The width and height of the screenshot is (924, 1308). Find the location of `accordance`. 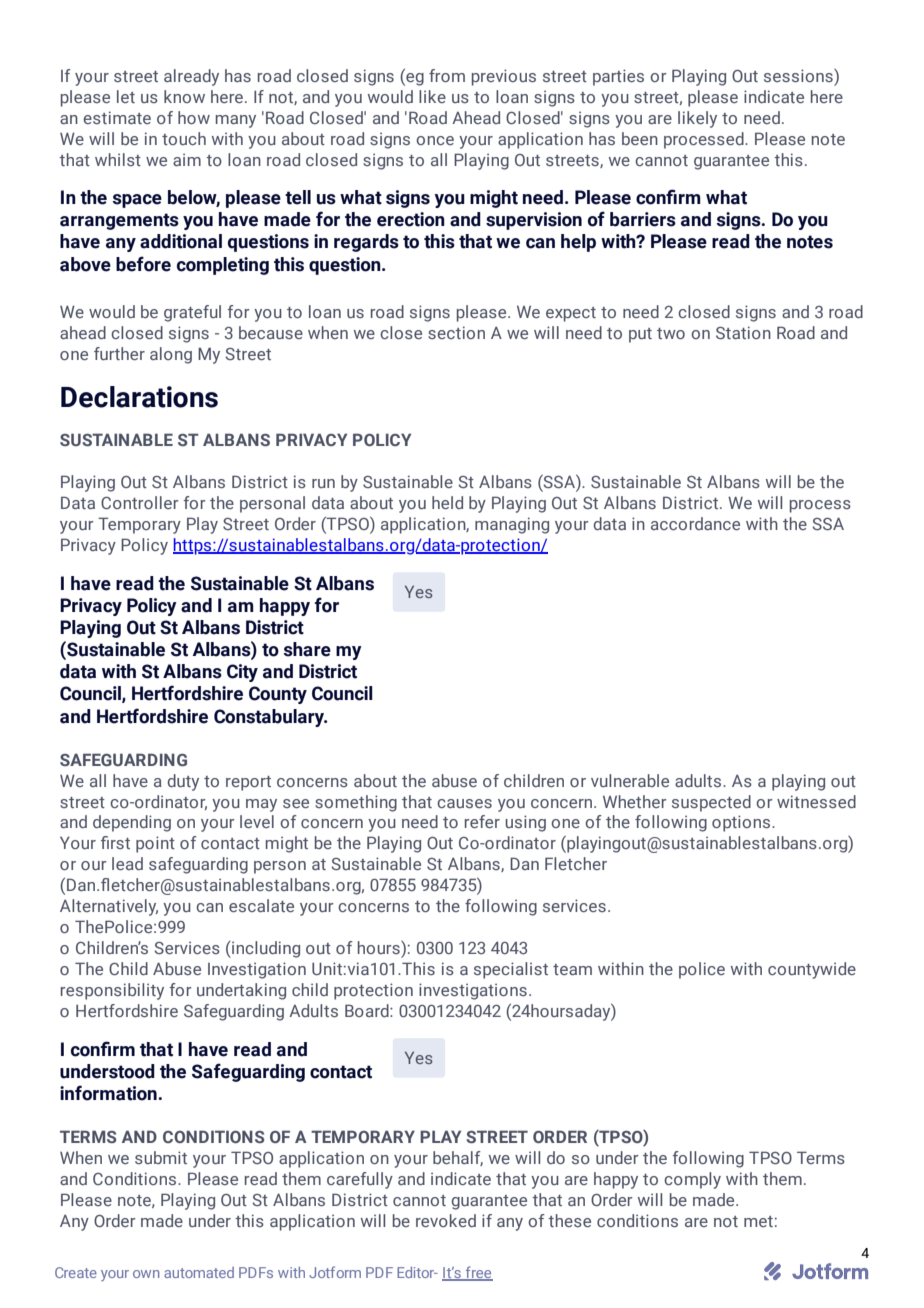

accordance is located at coordinates (695, 523).
